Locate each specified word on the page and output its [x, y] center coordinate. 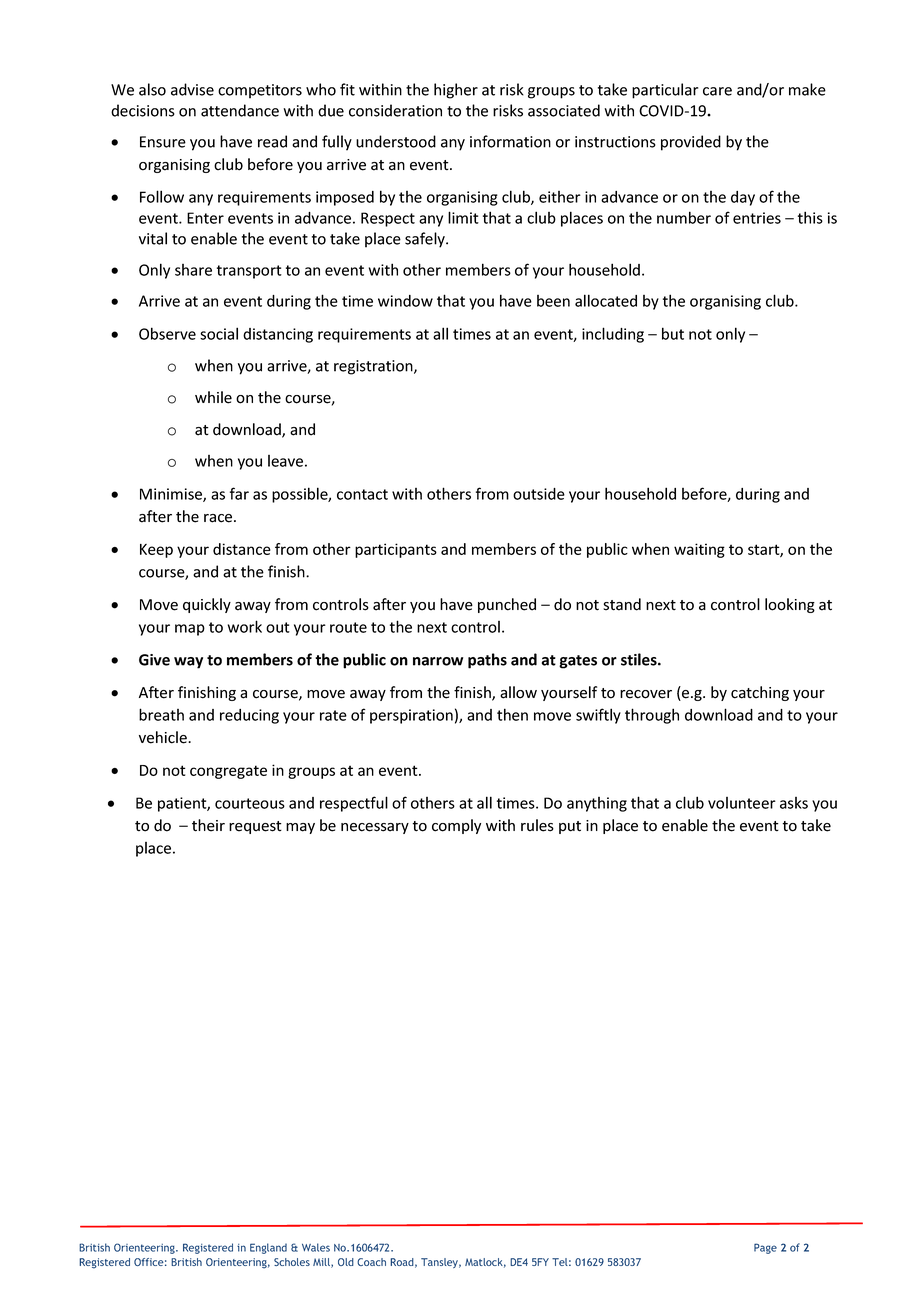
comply [456, 826]
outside [539, 494]
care [717, 91]
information [510, 141]
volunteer [742, 803]
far [239, 493]
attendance [240, 110]
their [208, 825]
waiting [699, 550]
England [268, 1248]
